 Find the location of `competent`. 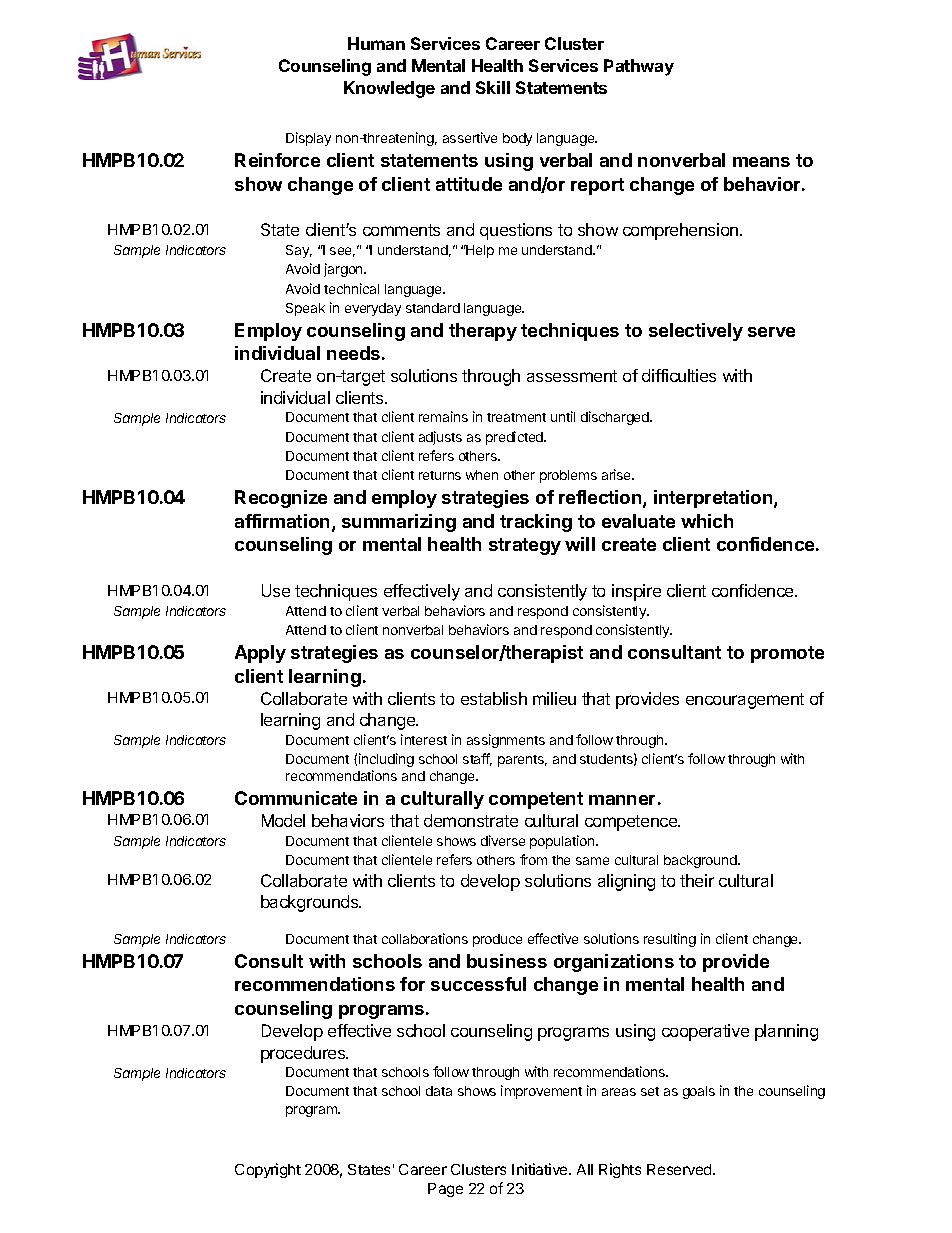

competent is located at coordinates (536, 800).
